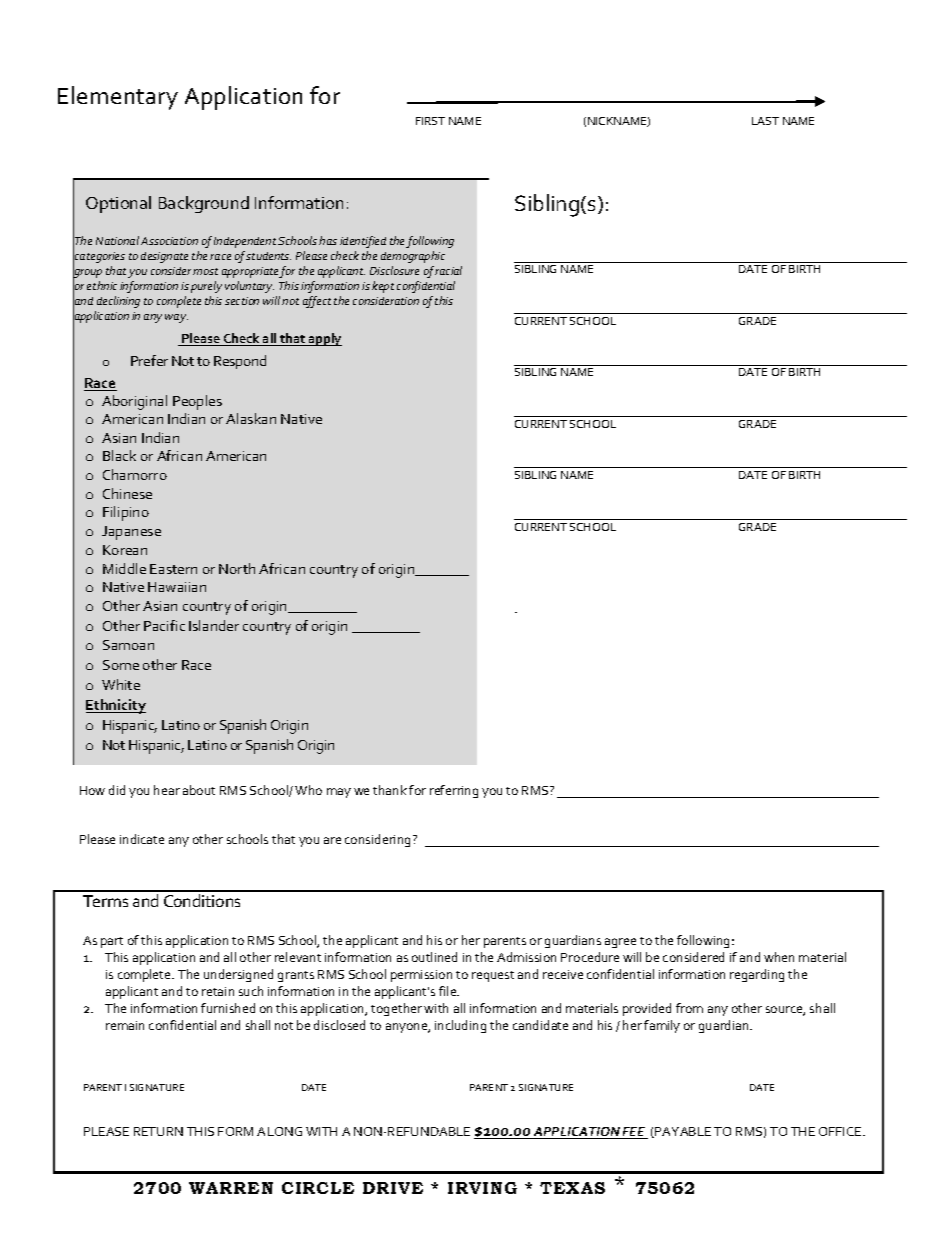  Describe the element at coordinates (127, 493) in the page. I see `Chinese` at that location.
